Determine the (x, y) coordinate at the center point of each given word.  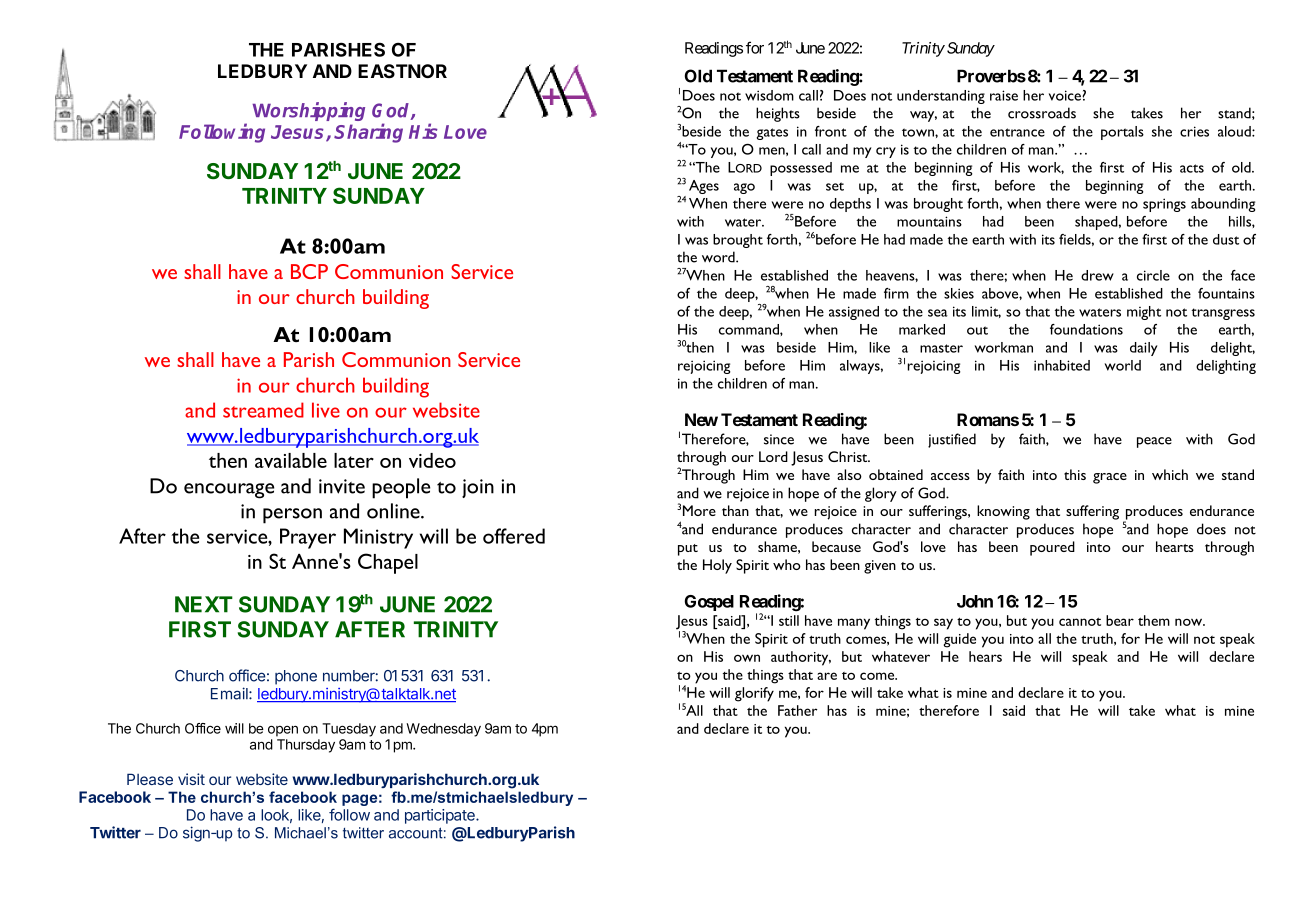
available (291, 460)
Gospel (709, 603)
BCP (309, 271)
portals (1122, 133)
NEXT (204, 604)
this (1075, 474)
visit (191, 779)
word (719, 257)
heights (778, 114)
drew (1097, 275)
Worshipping (308, 111)
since (779, 439)
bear (1120, 620)
